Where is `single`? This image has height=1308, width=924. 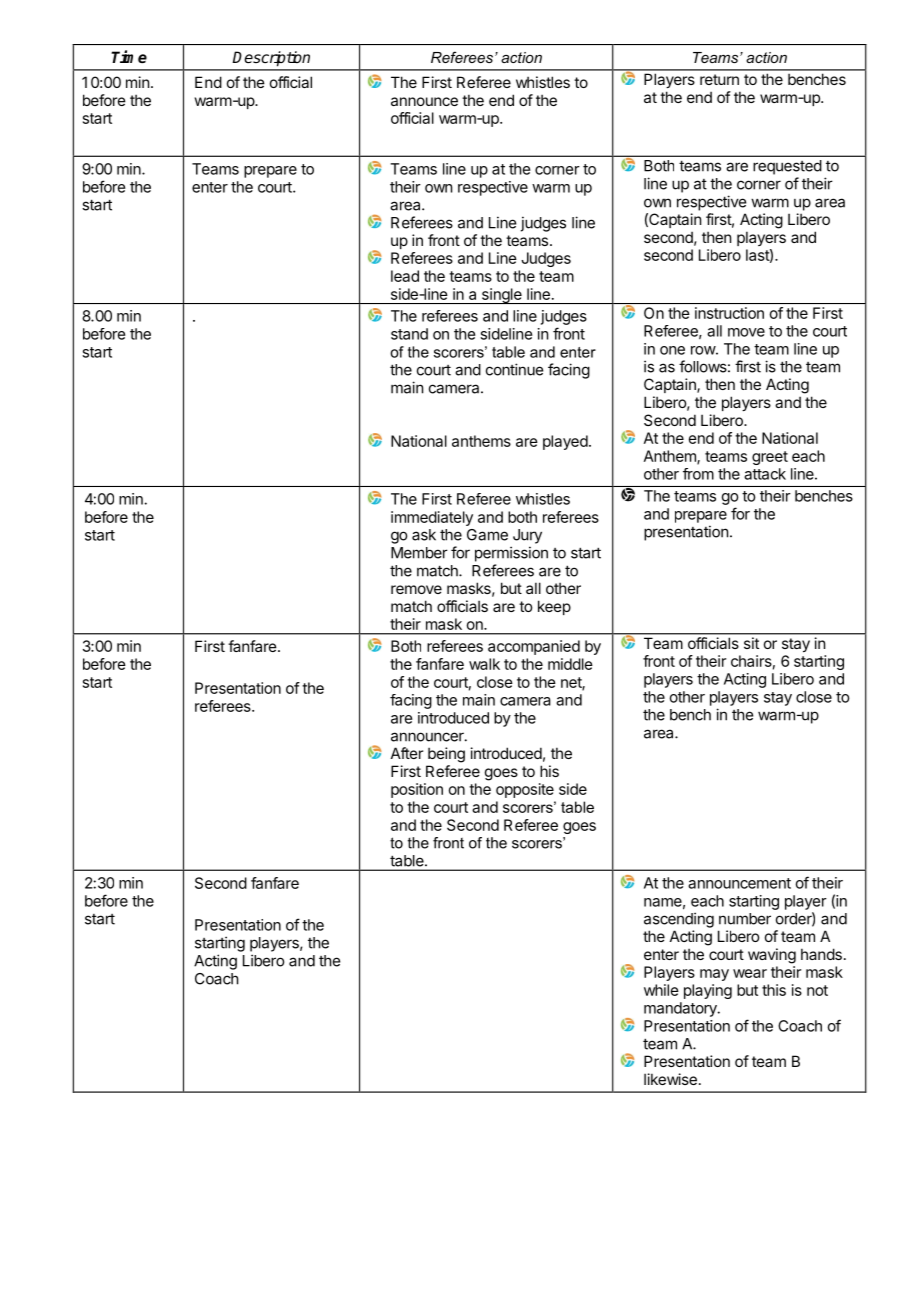 single is located at coordinates (501, 296).
